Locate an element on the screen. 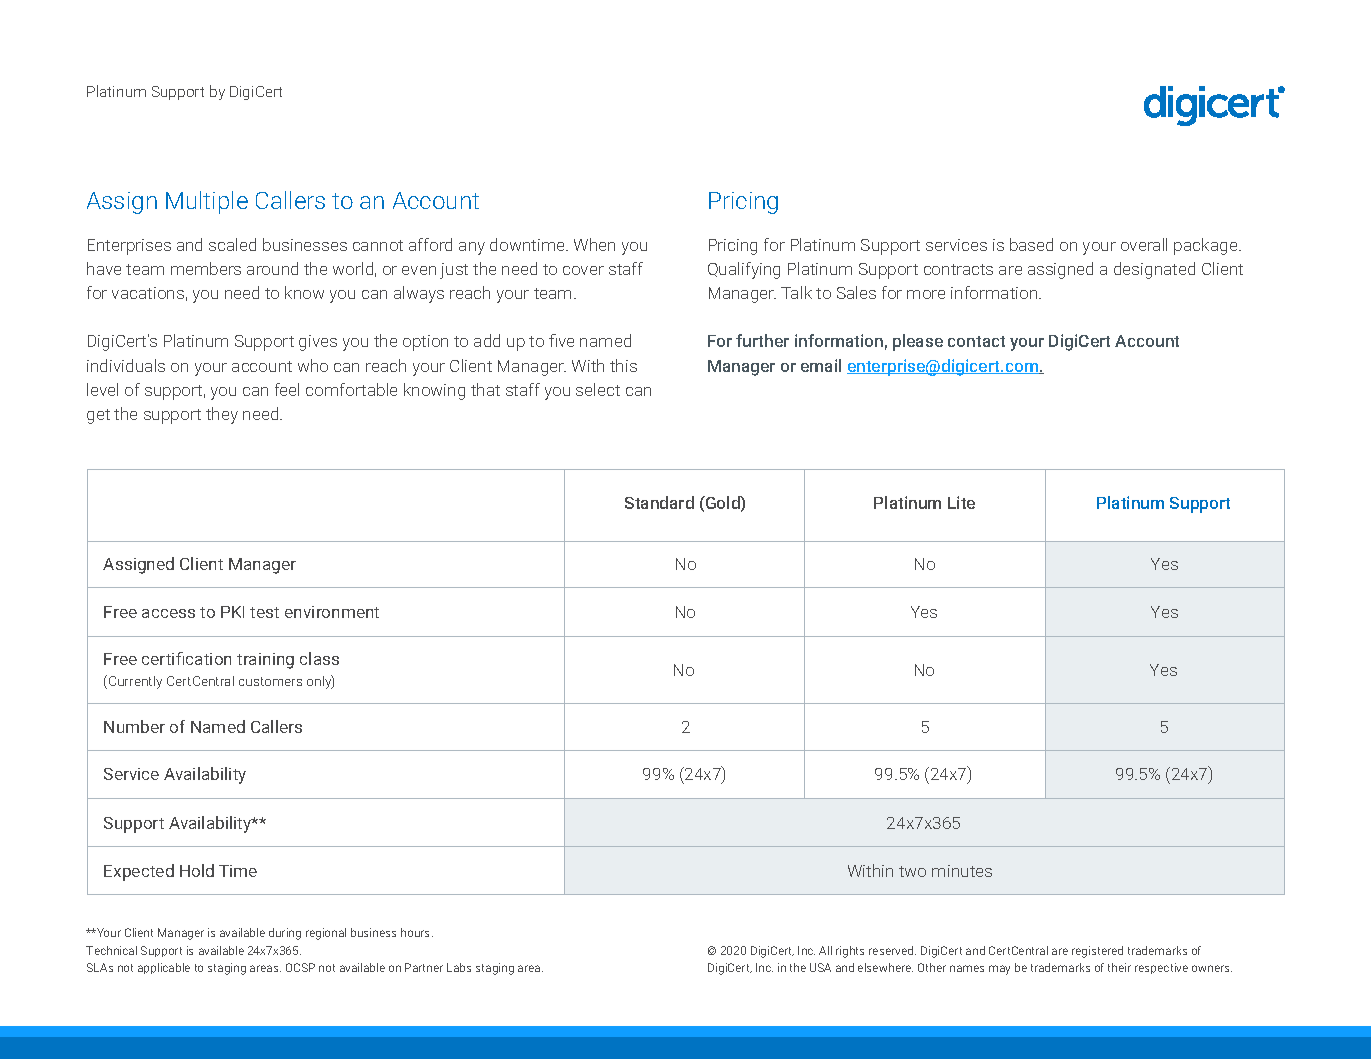  scaled is located at coordinates (232, 244).
